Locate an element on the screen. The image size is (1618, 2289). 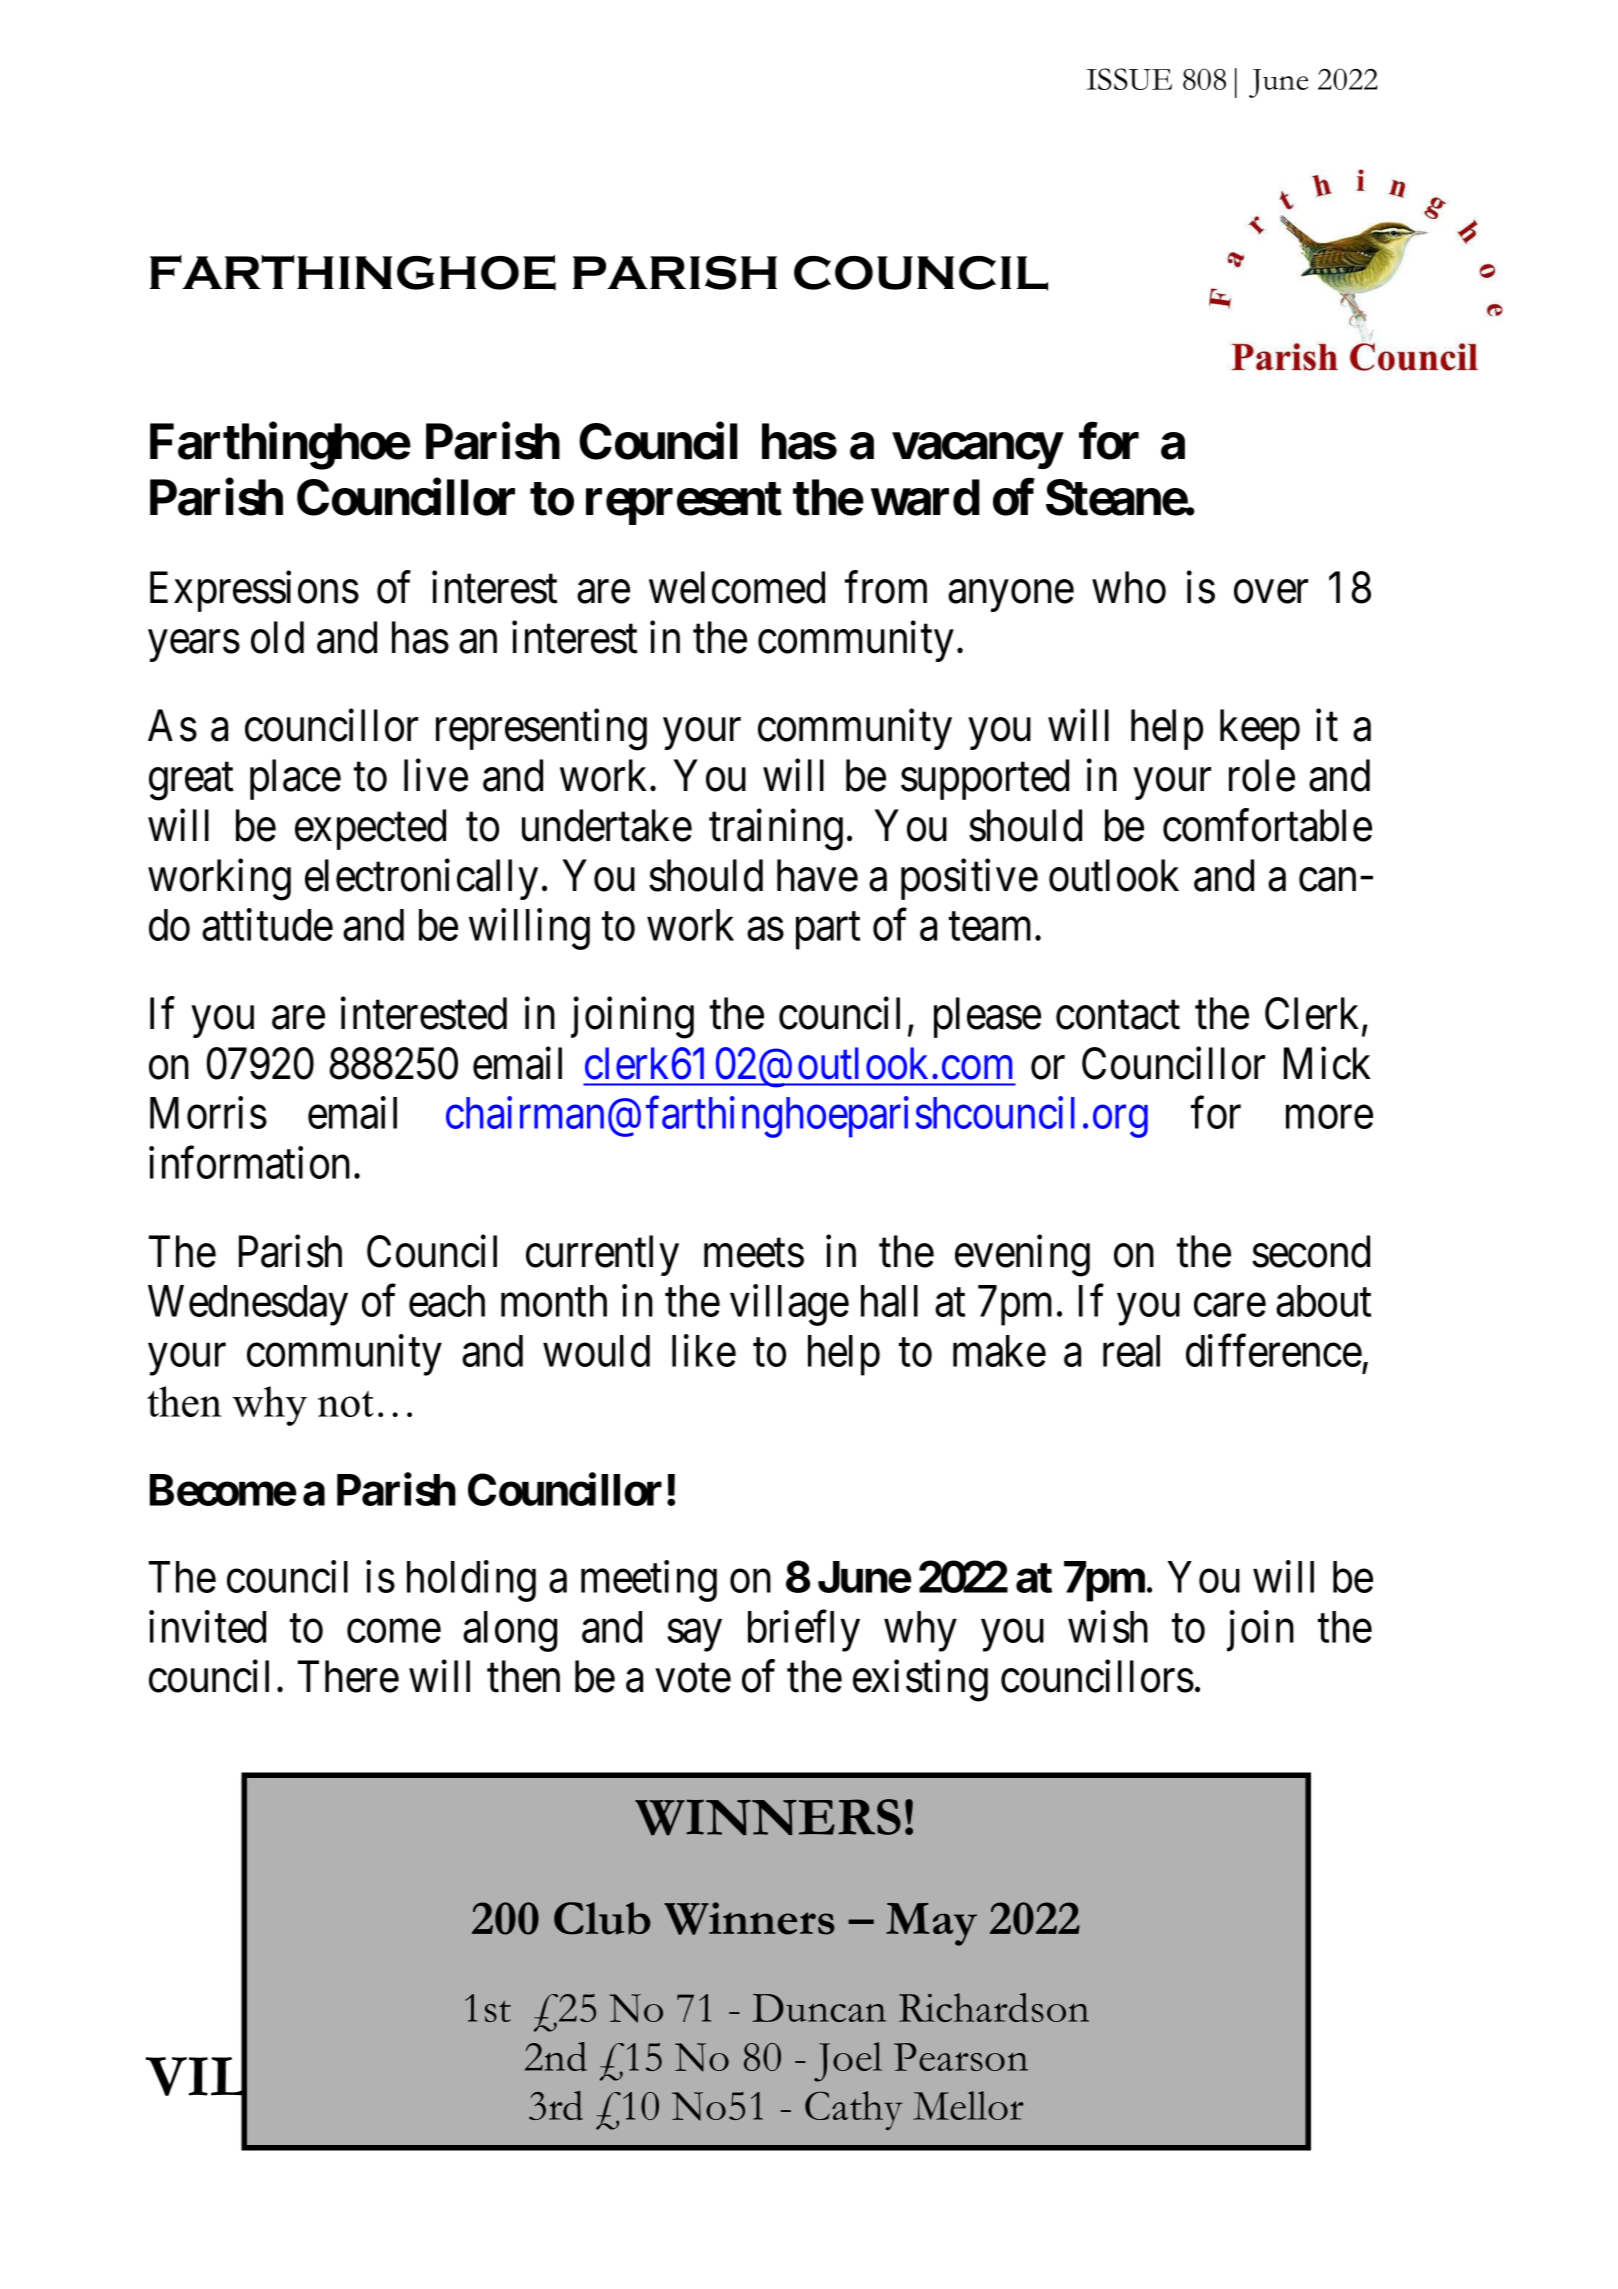
ISSUE is located at coordinates (1129, 79).
